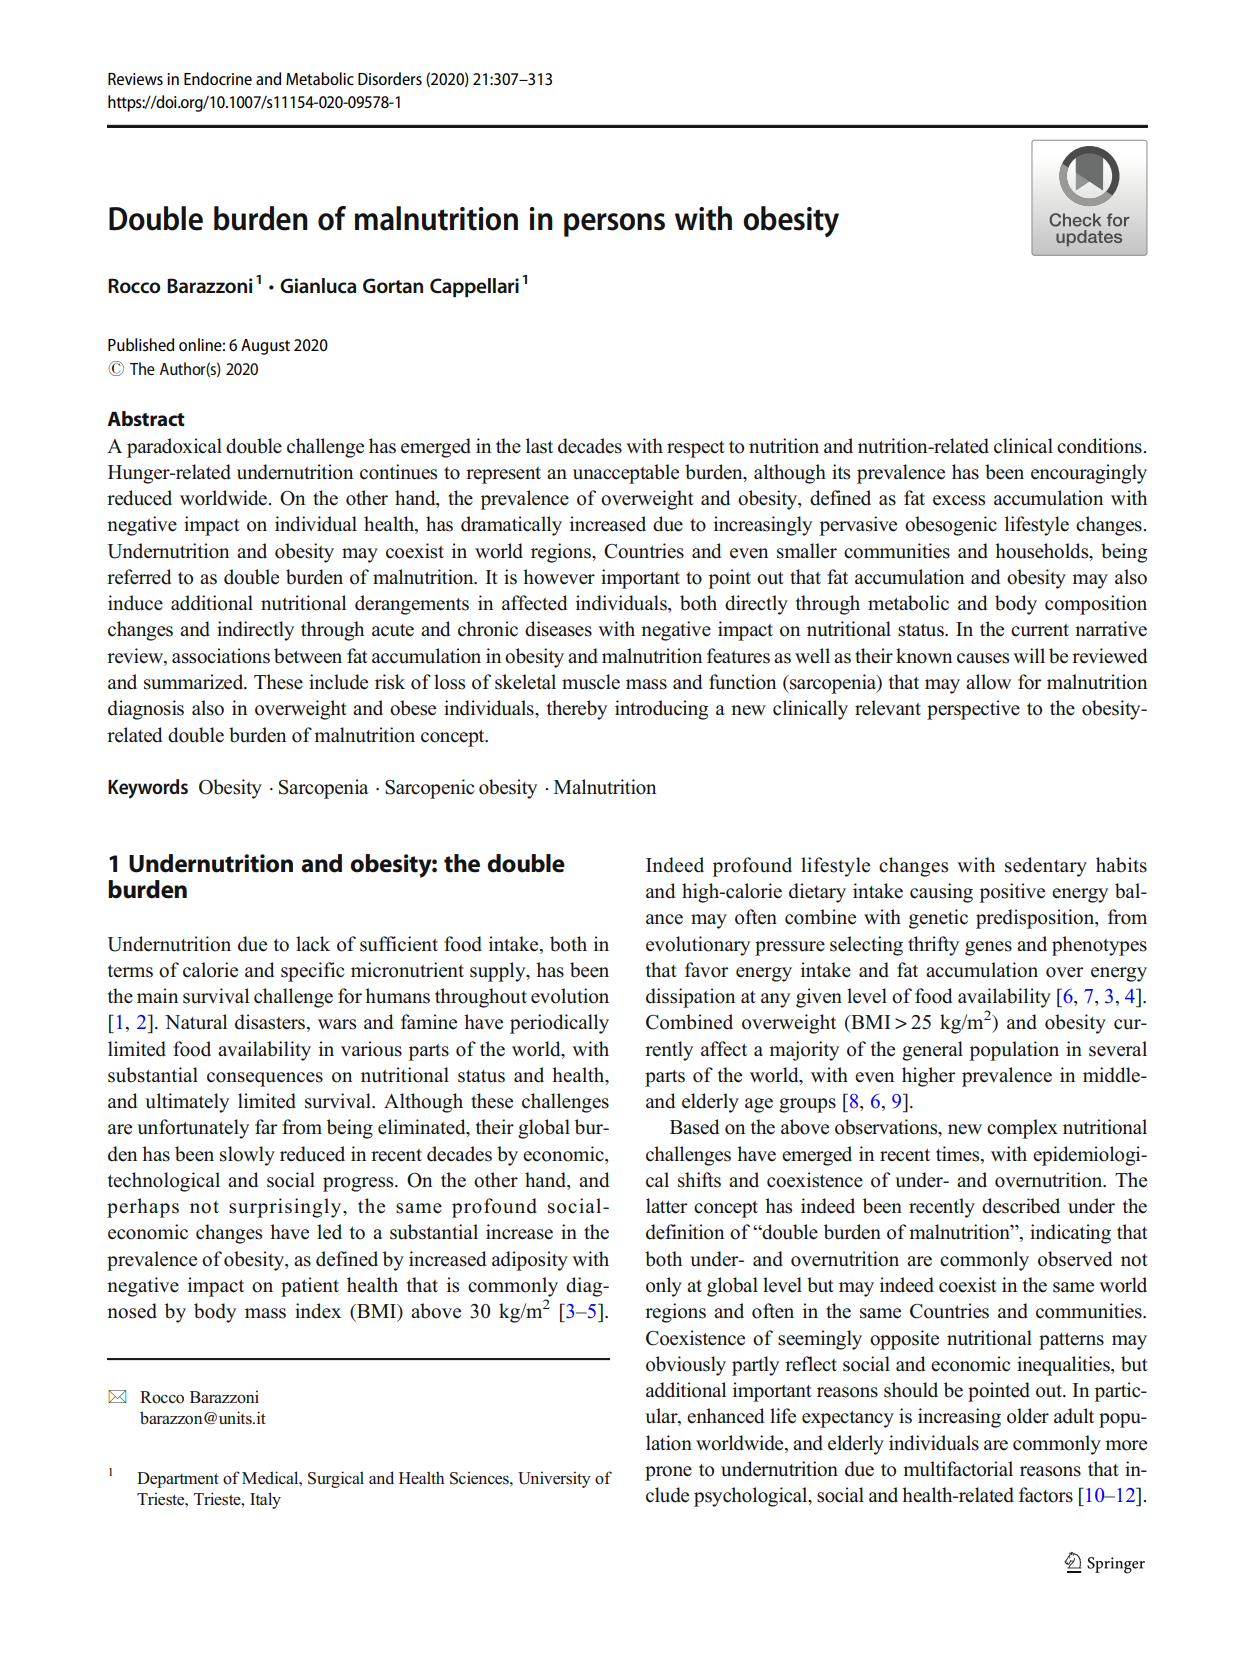 This screenshot has height=1668, width=1255. What do you see at coordinates (265, 1500) in the screenshot?
I see `Italy` at bounding box center [265, 1500].
